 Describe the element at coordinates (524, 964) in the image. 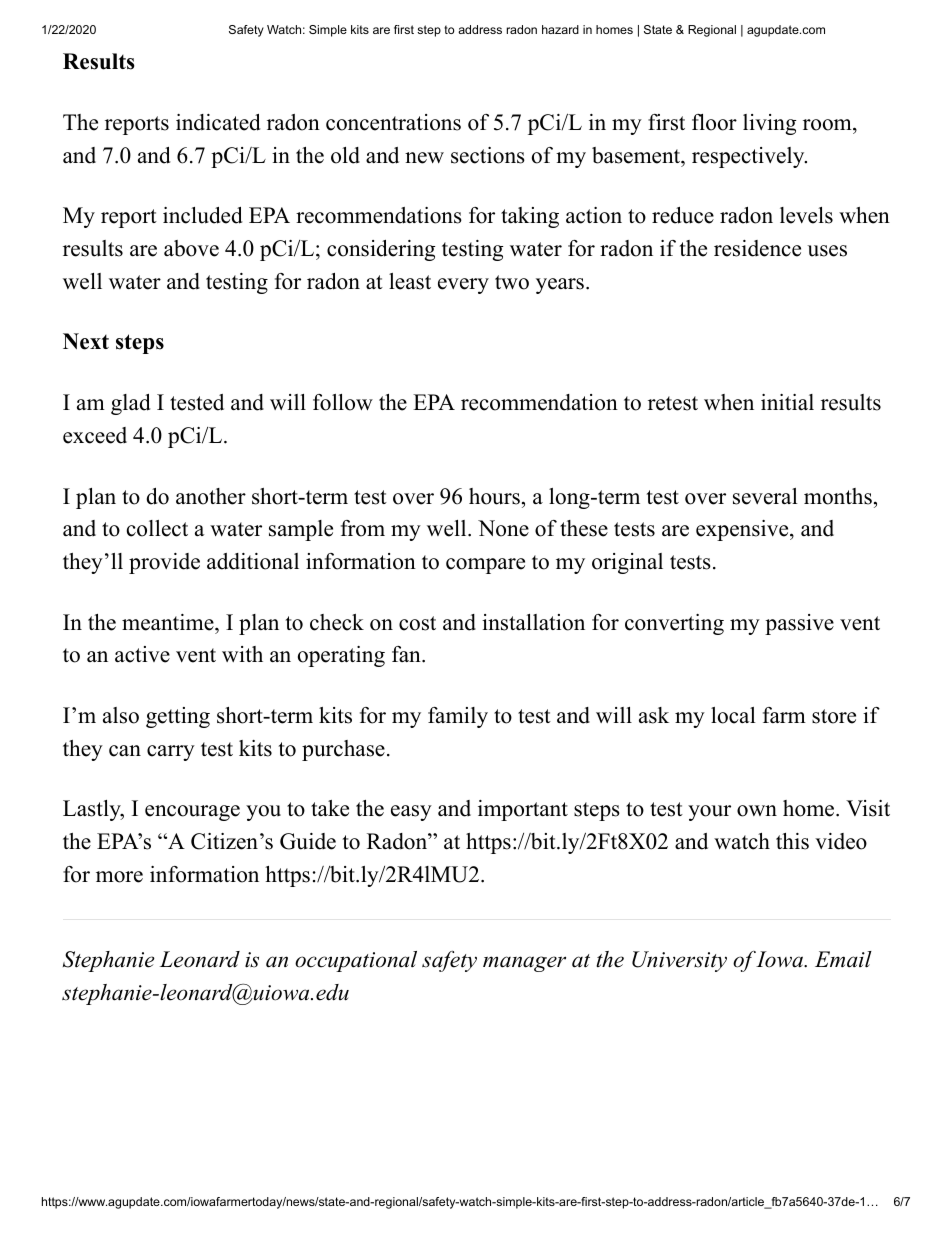

I see `manager` at that location.
